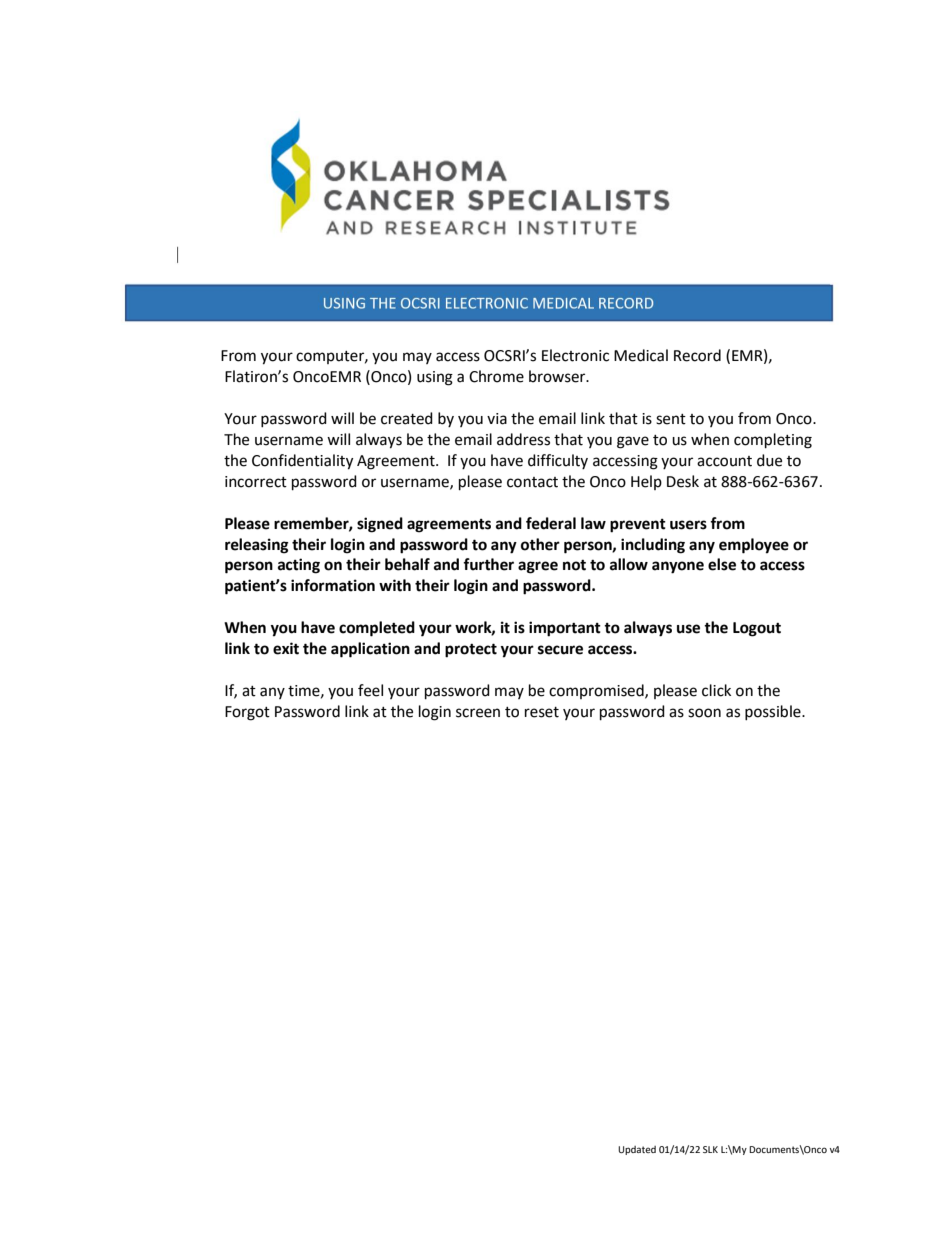 Image resolution: width=952 pixels, height=1233 pixels. What do you see at coordinates (478, 713) in the image?
I see `screen` at bounding box center [478, 713].
